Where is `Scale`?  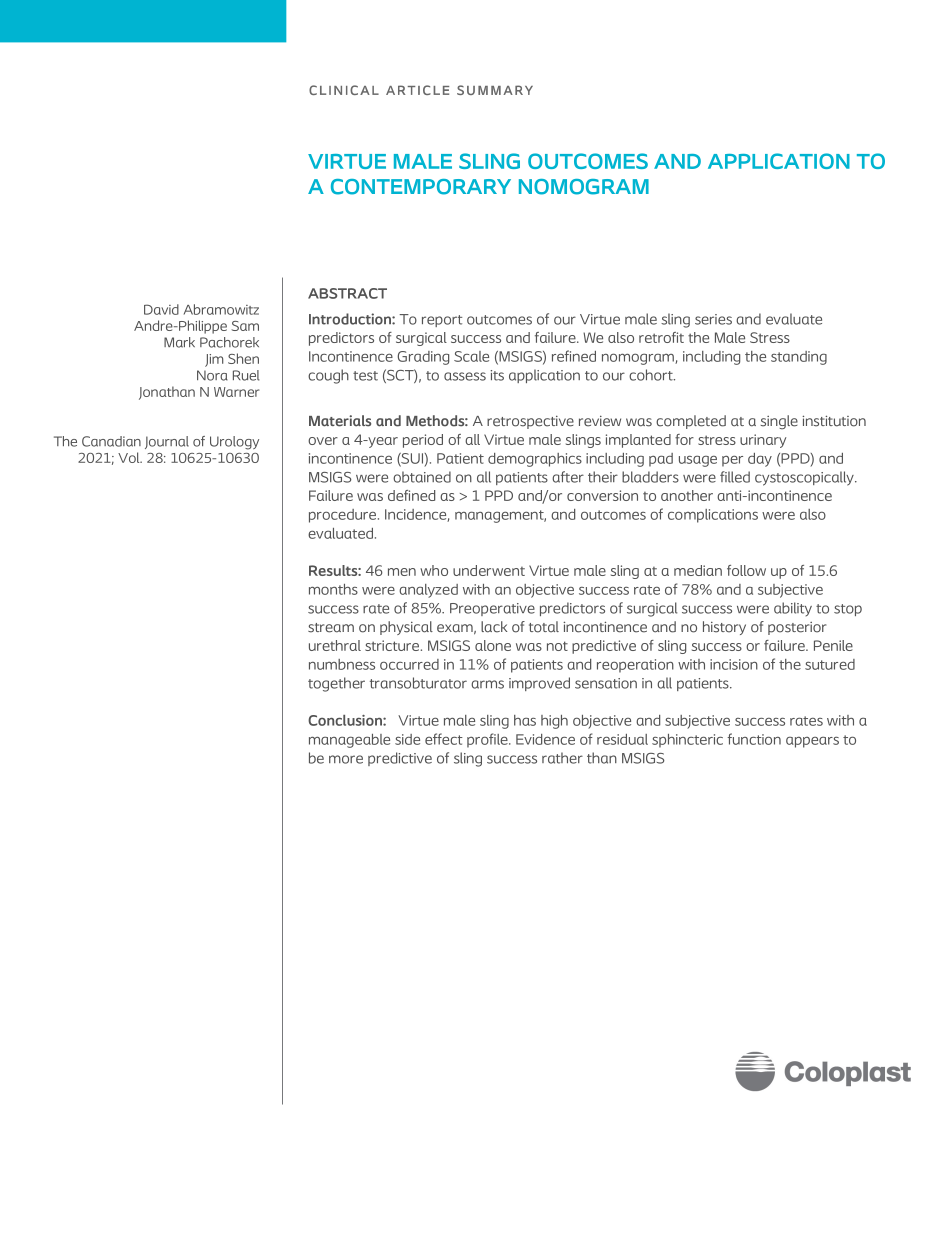
Scale is located at coordinates (471, 356).
